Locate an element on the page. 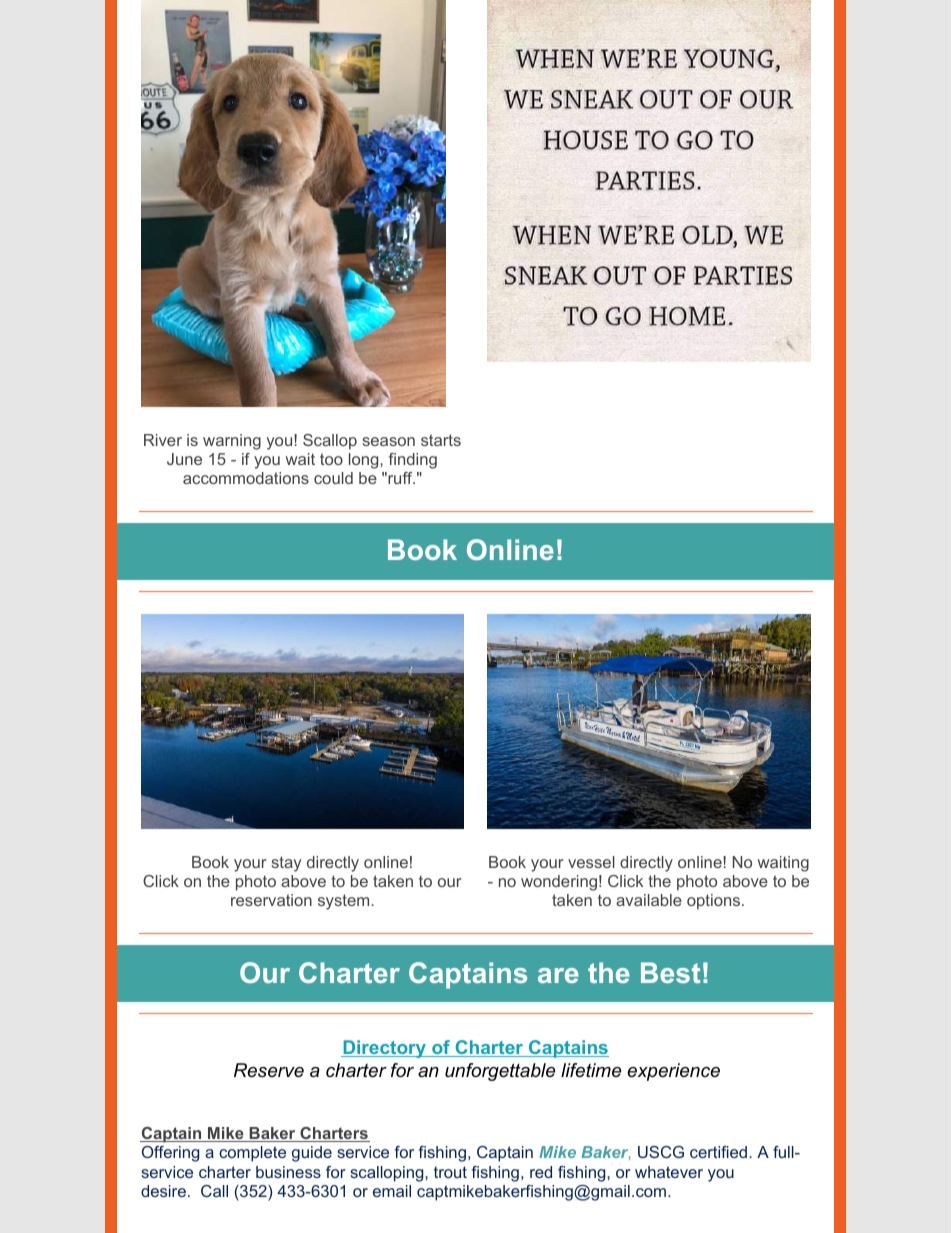  trout is located at coordinates (450, 1172).
